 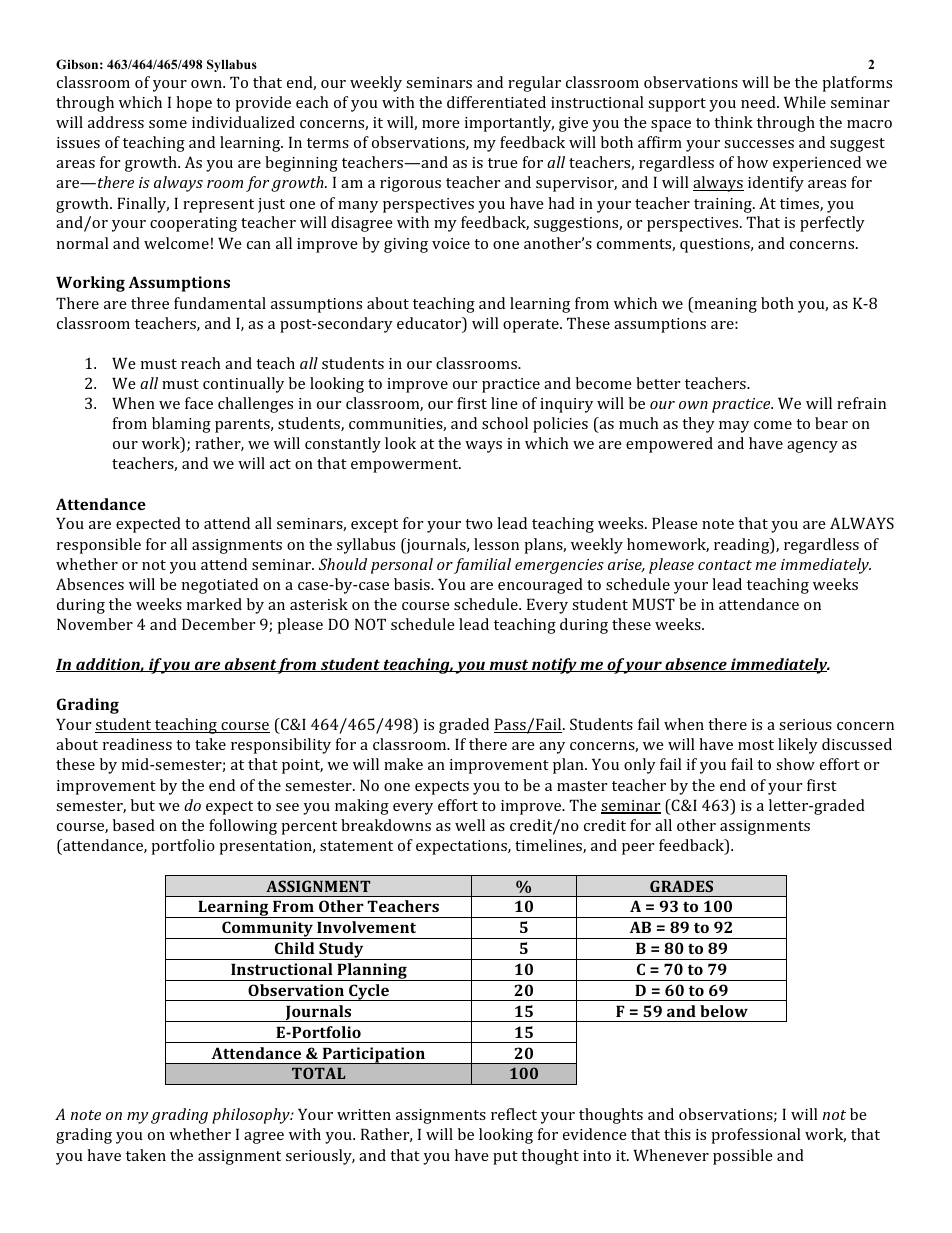 What do you see at coordinates (759, 102) in the page?
I see `need` at bounding box center [759, 102].
